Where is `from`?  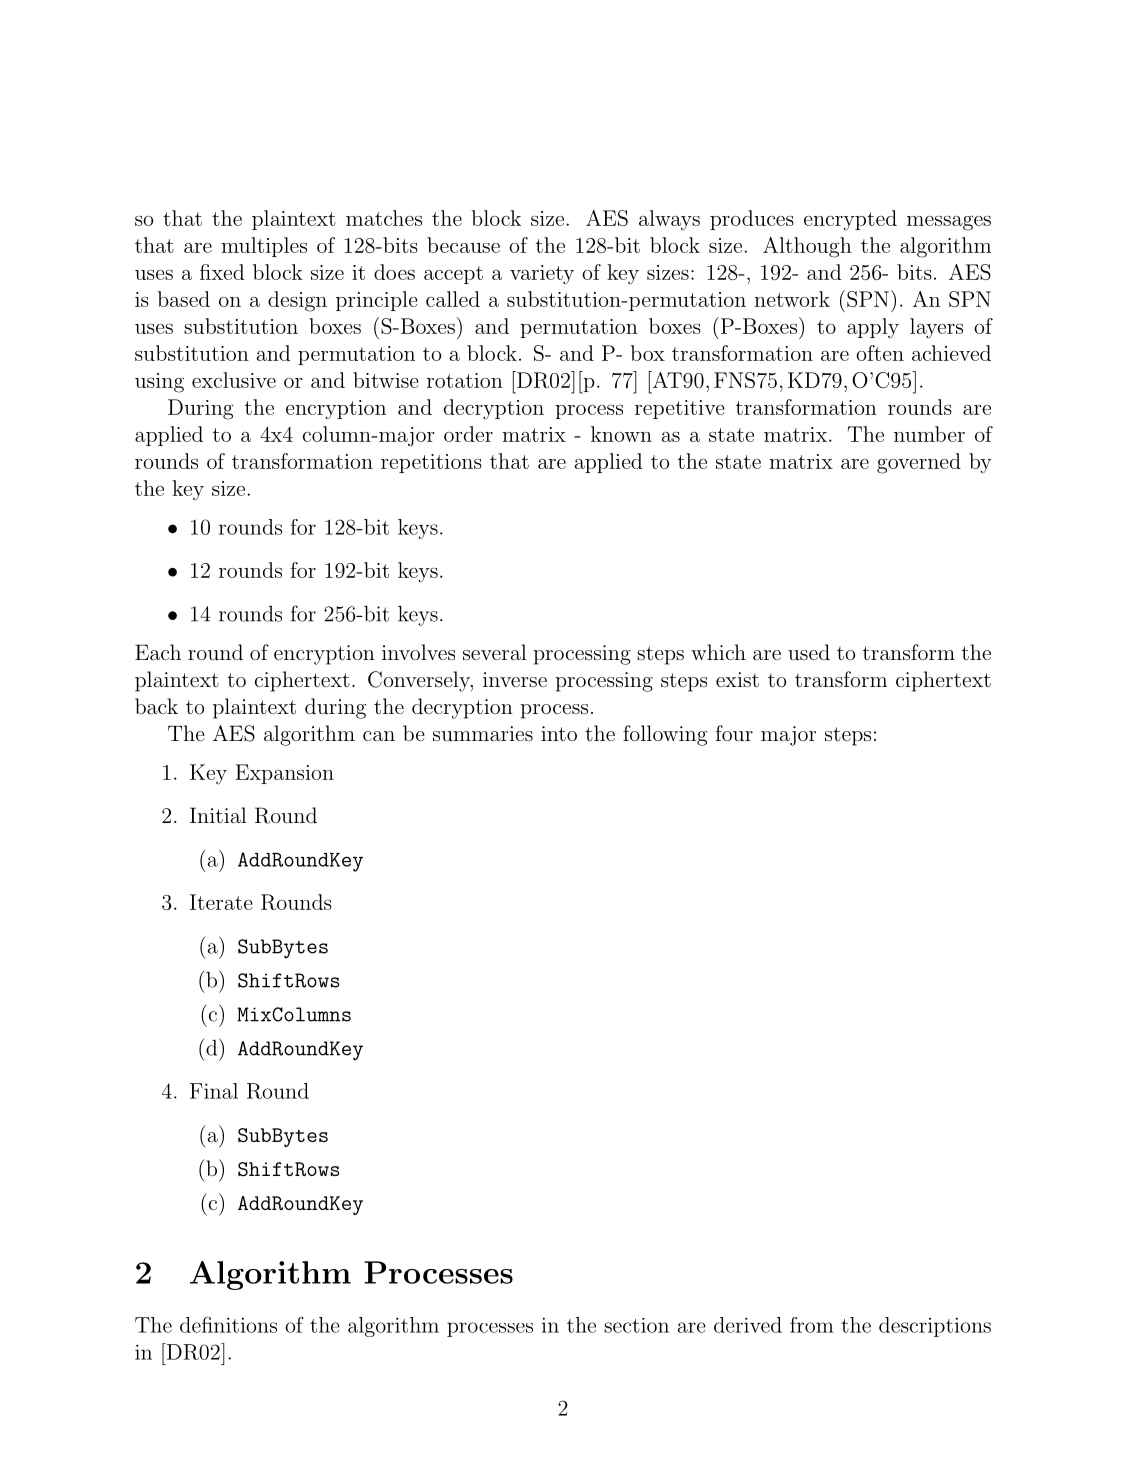 from is located at coordinates (812, 1325).
